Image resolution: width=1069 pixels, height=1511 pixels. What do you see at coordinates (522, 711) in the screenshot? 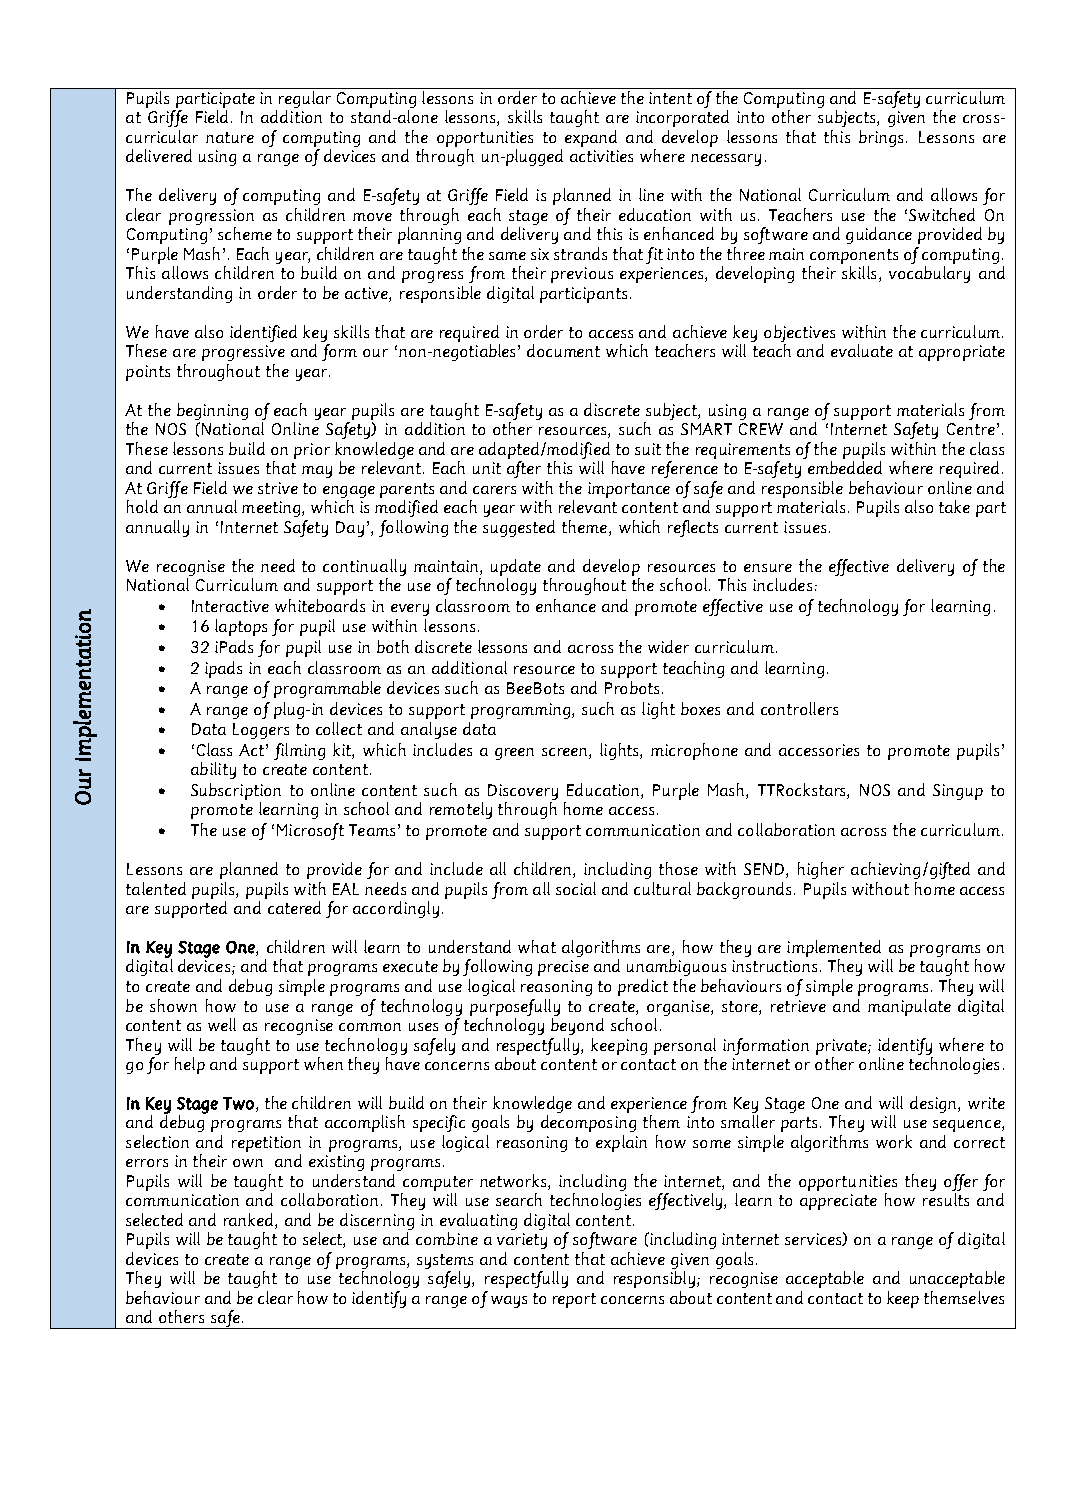
I see `programming` at bounding box center [522, 711].
